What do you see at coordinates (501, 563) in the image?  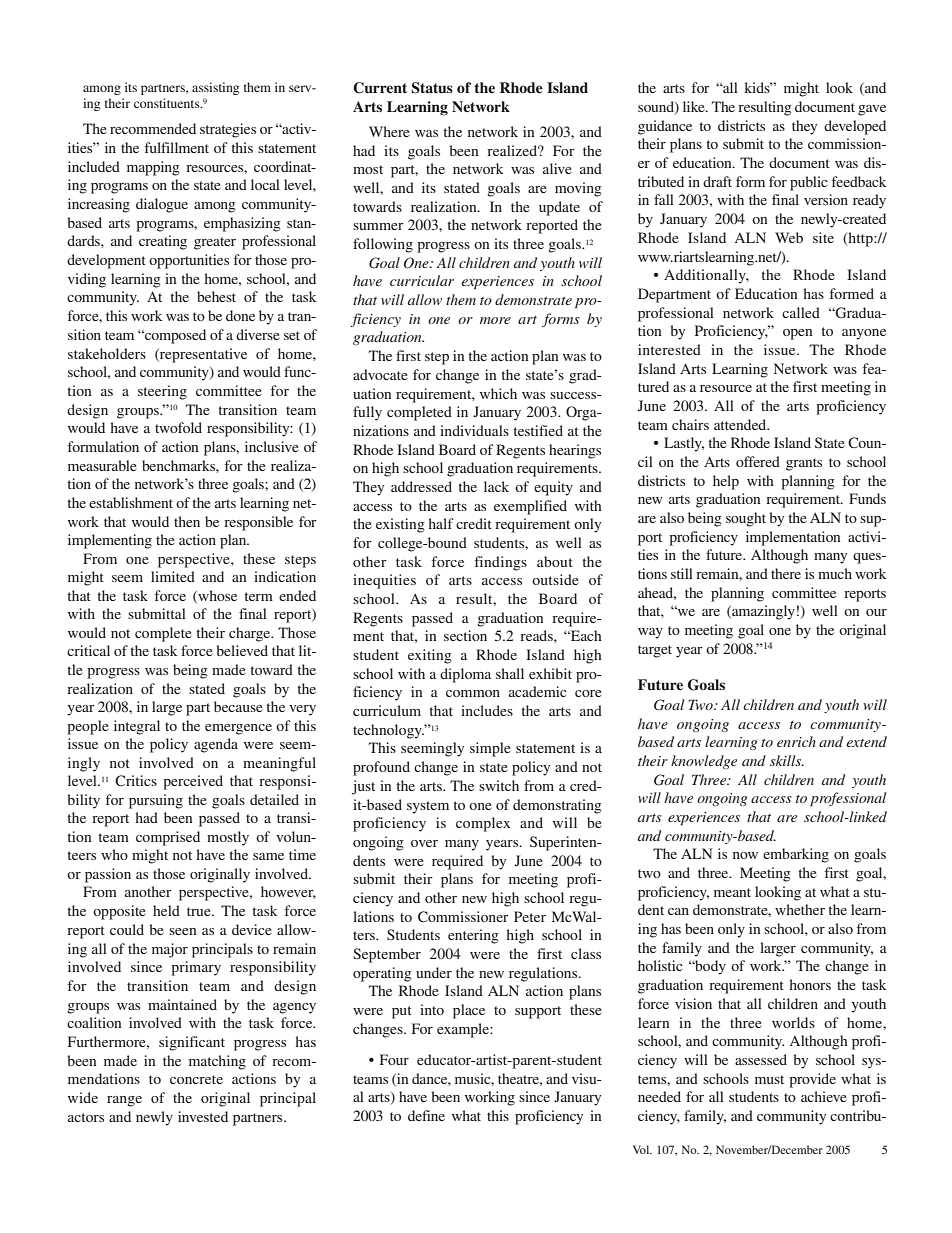 I see `findings` at bounding box center [501, 563].
